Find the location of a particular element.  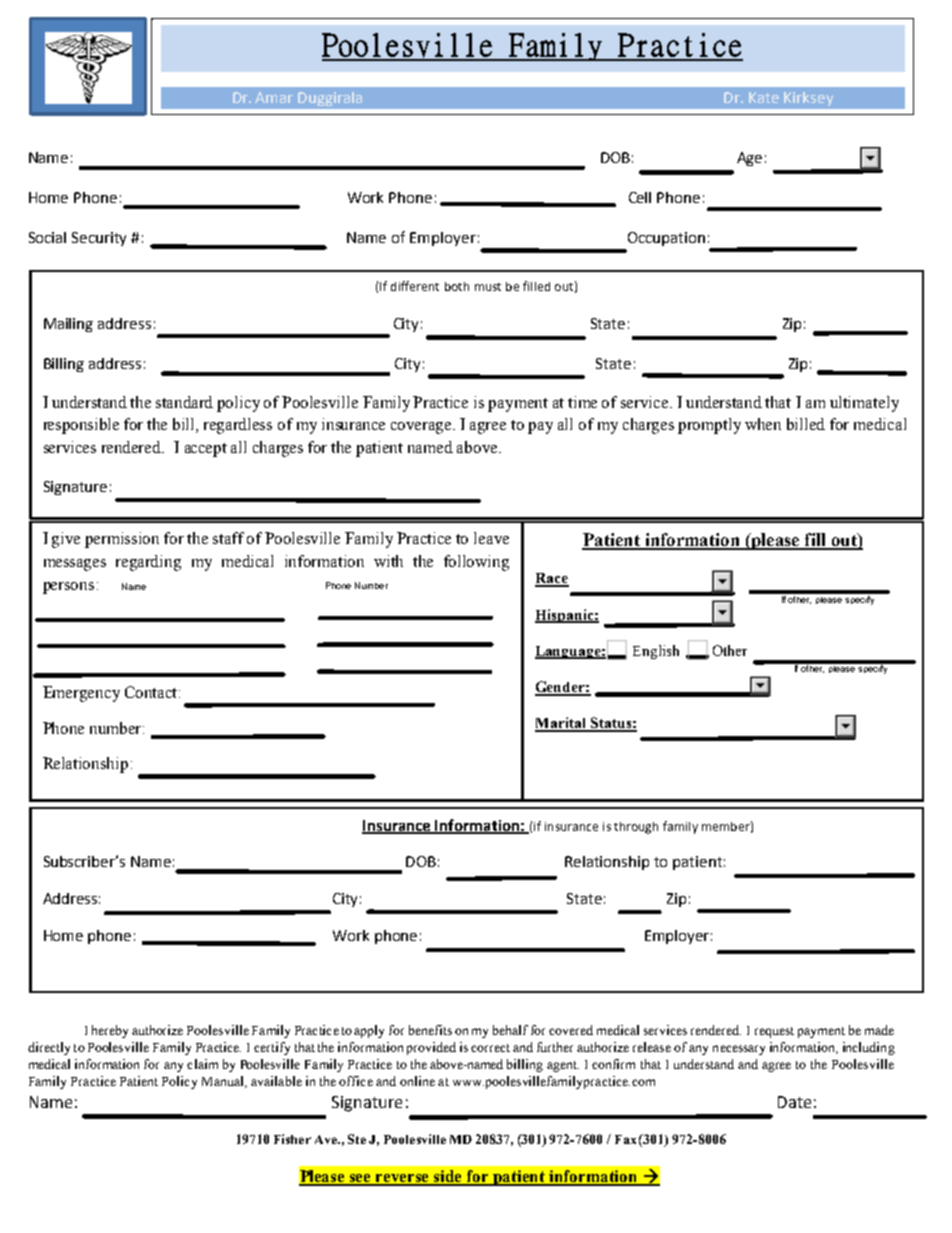

Manual is located at coordinates (224, 1082).
